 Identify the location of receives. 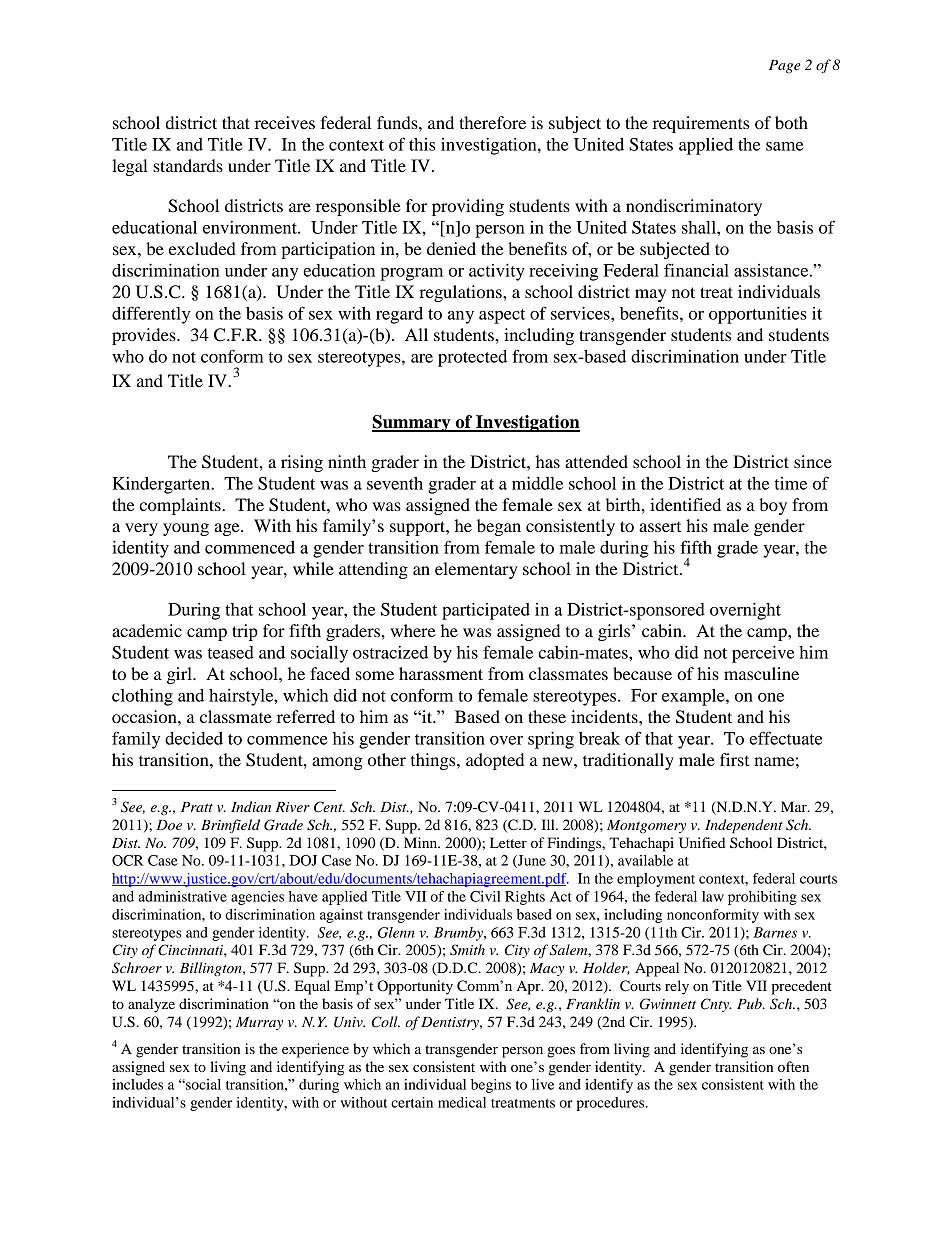
(285, 122).
